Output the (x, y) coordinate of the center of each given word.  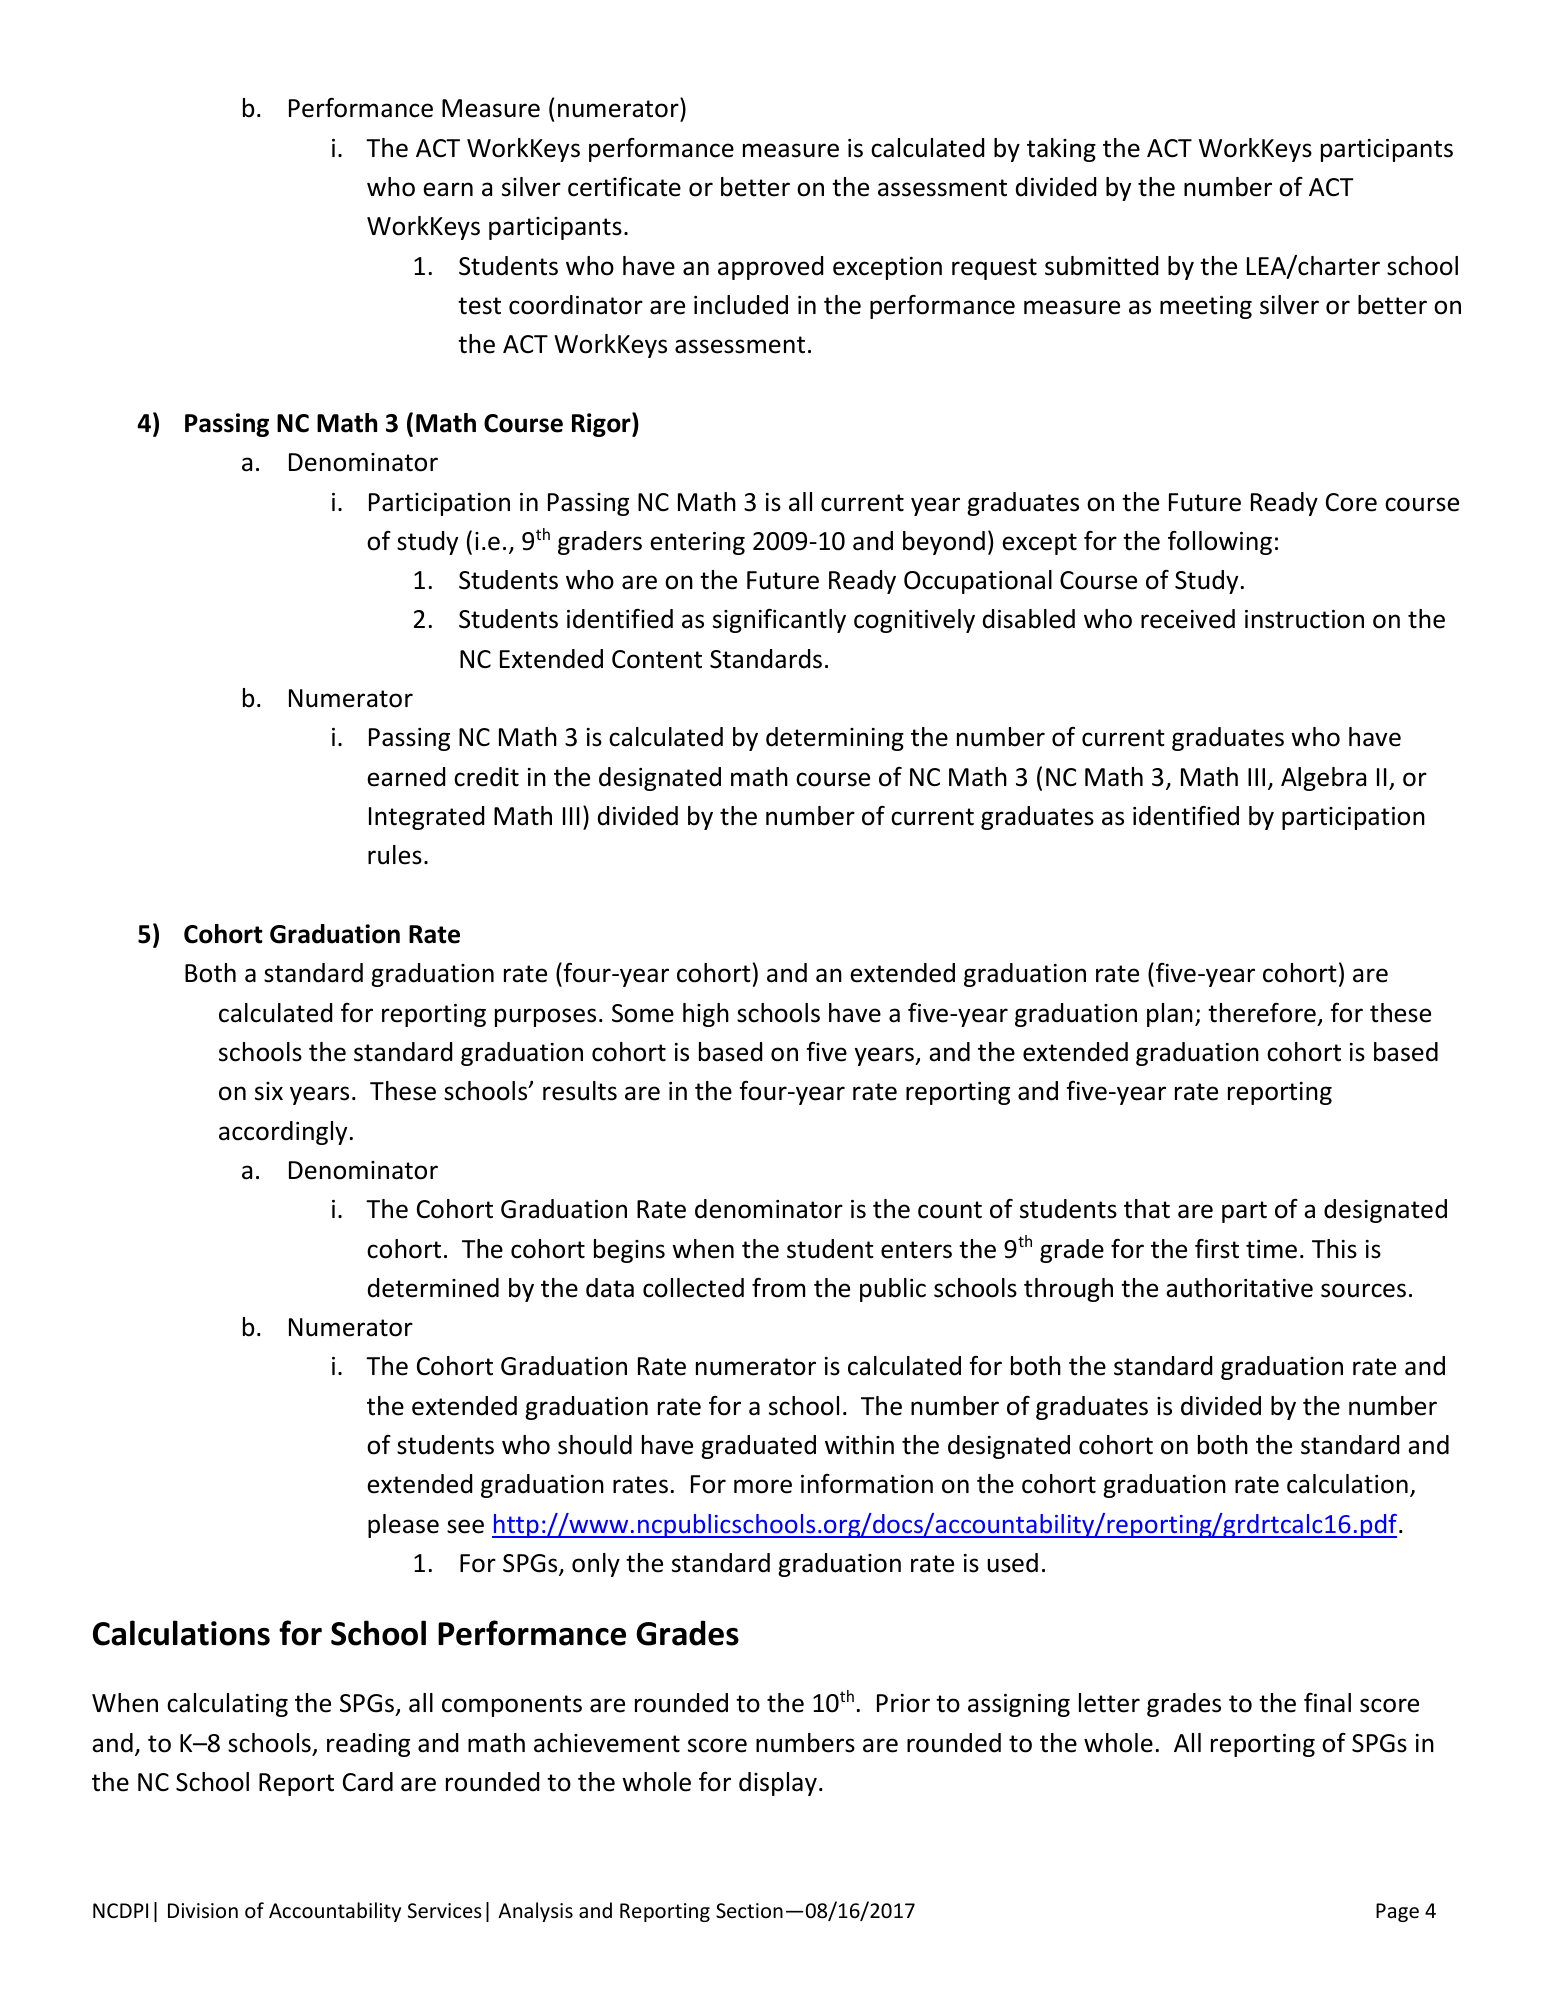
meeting (1206, 307)
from (778, 1288)
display (778, 1784)
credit (486, 777)
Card (368, 1782)
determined (433, 1288)
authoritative (1239, 1288)
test (479, 306)
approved (770, 268)
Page (1397, 1912)
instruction (1304, 619)
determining (835, 739)
